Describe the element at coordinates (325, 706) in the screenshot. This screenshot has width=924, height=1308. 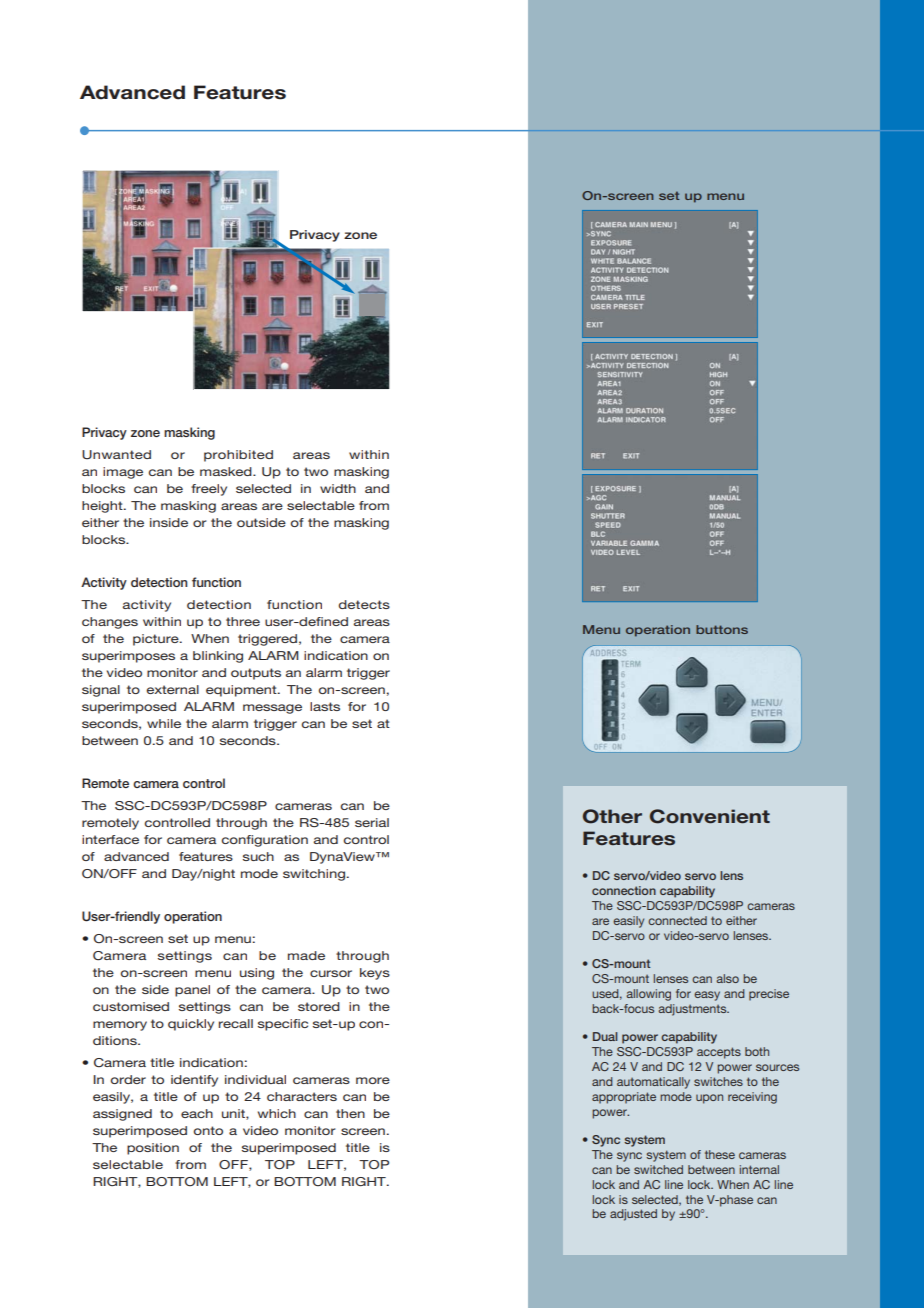
I see `lasts` at that location.
